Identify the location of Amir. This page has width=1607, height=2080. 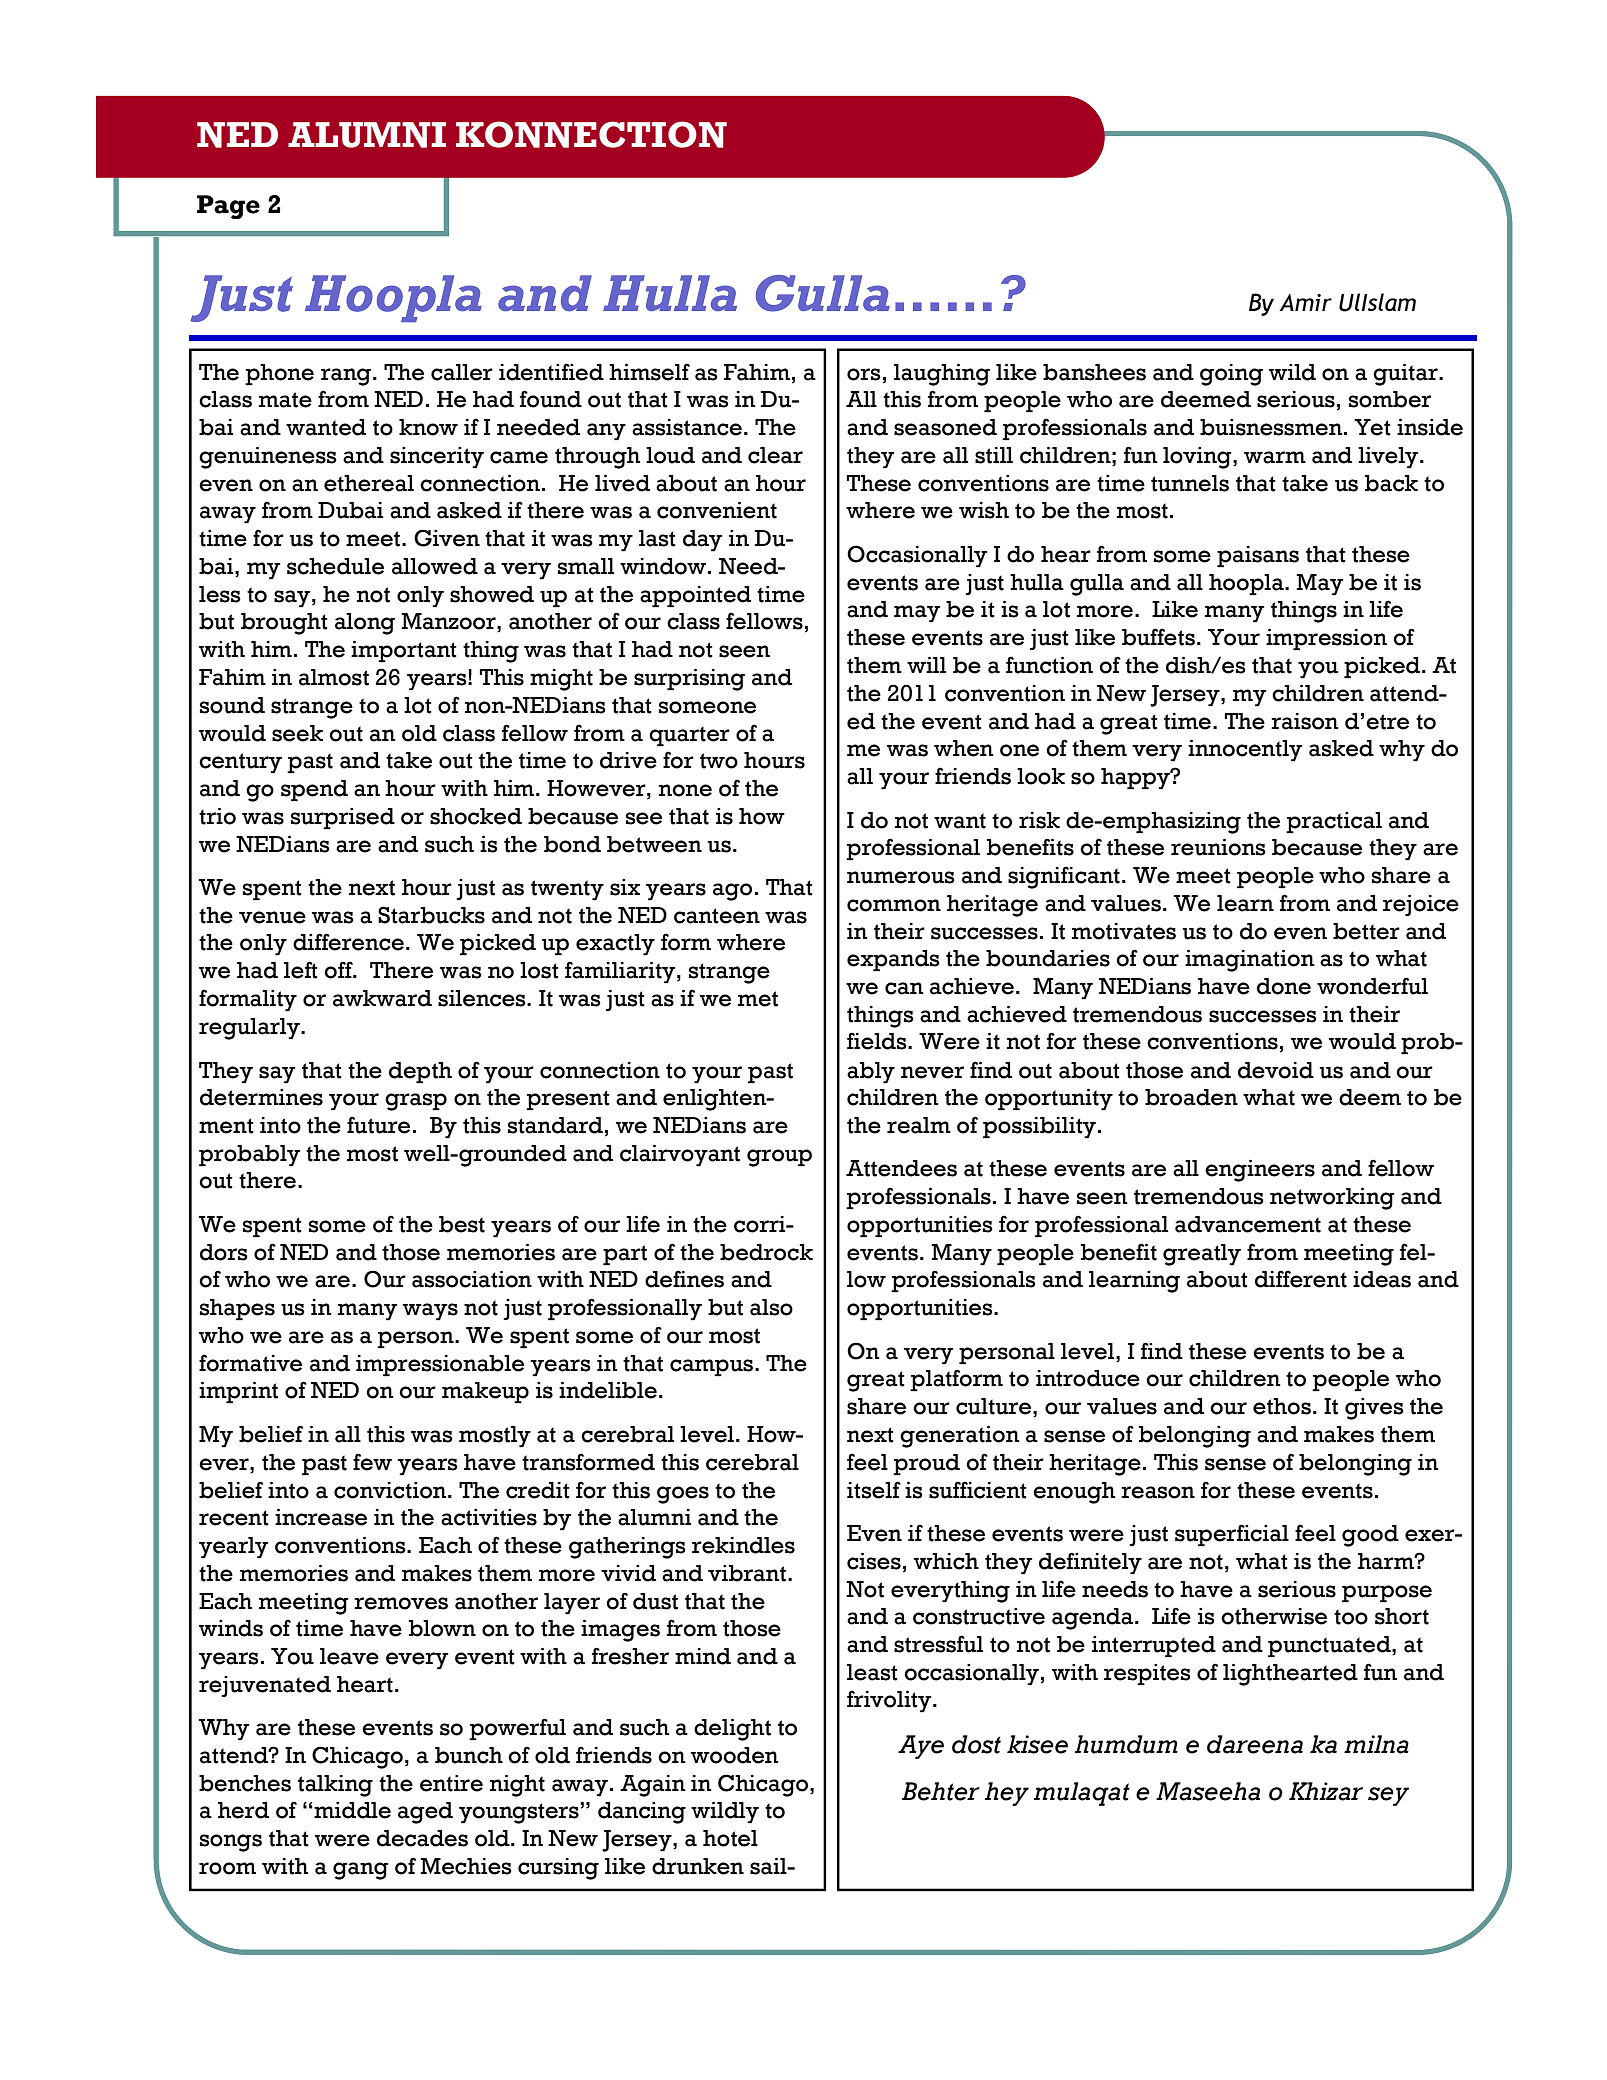
(1305, 302).
